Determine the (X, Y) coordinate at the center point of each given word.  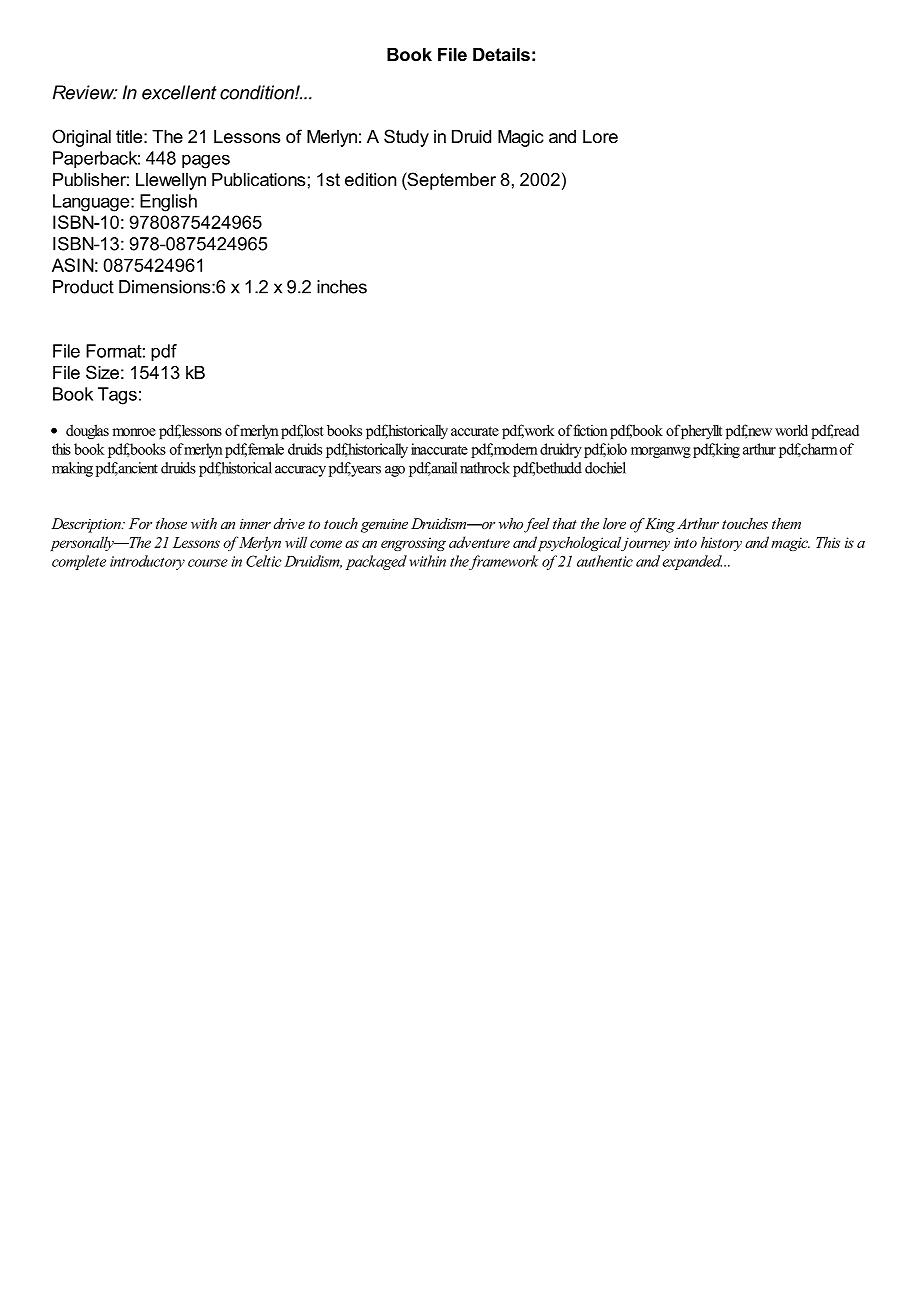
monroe (134, 432)
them (786, 523)
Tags (117, 396)
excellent (179, 92)
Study (406, 138)
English (168, 203)
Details (501, 54)
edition (370, 179)
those (171, 523)
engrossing (413, 544)
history (721, 543)
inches (342, 287)
